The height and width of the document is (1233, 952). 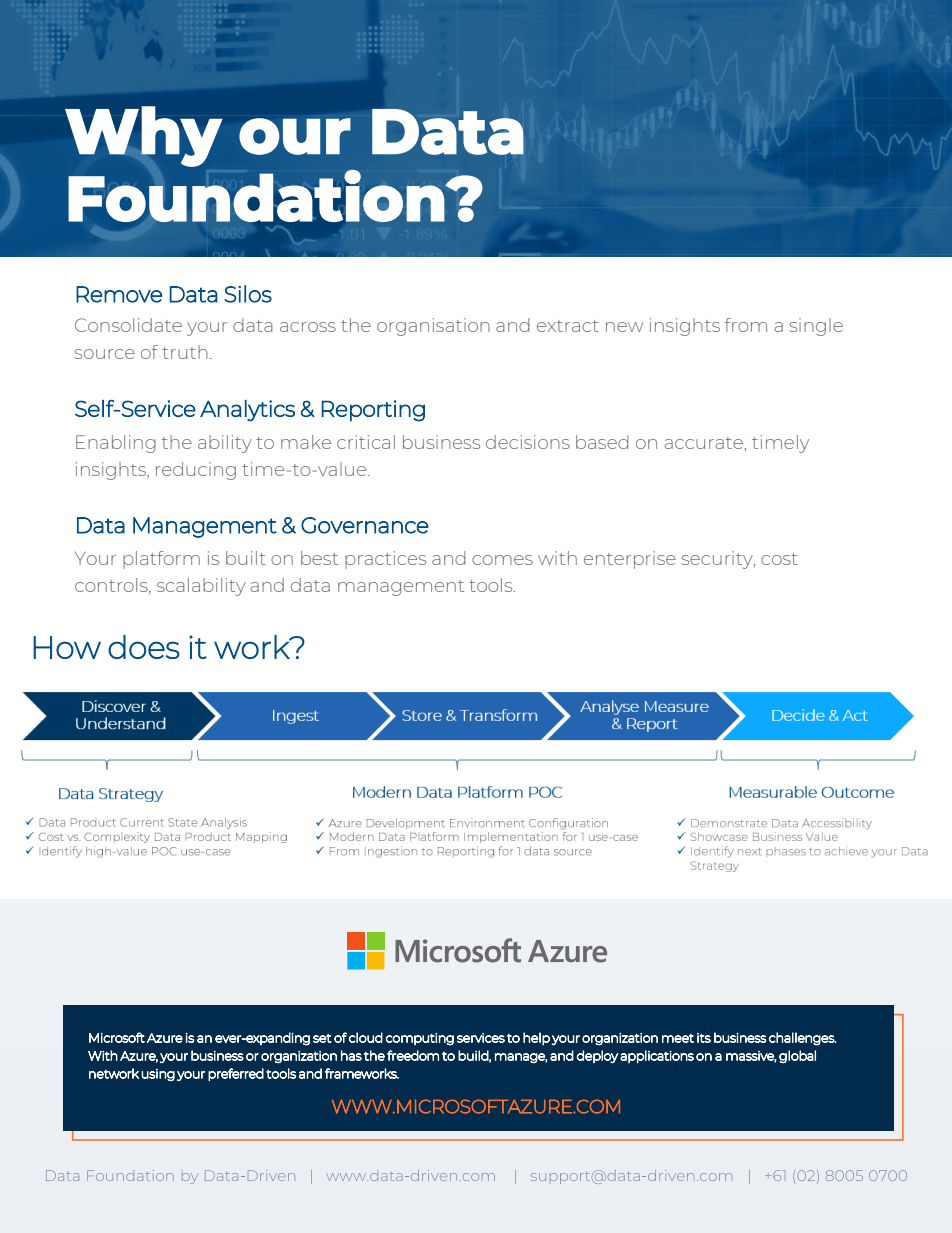 What do you see at coordinates (413, 1055) in the document?
I see `freedom` at bounding box center [413, 1055].
